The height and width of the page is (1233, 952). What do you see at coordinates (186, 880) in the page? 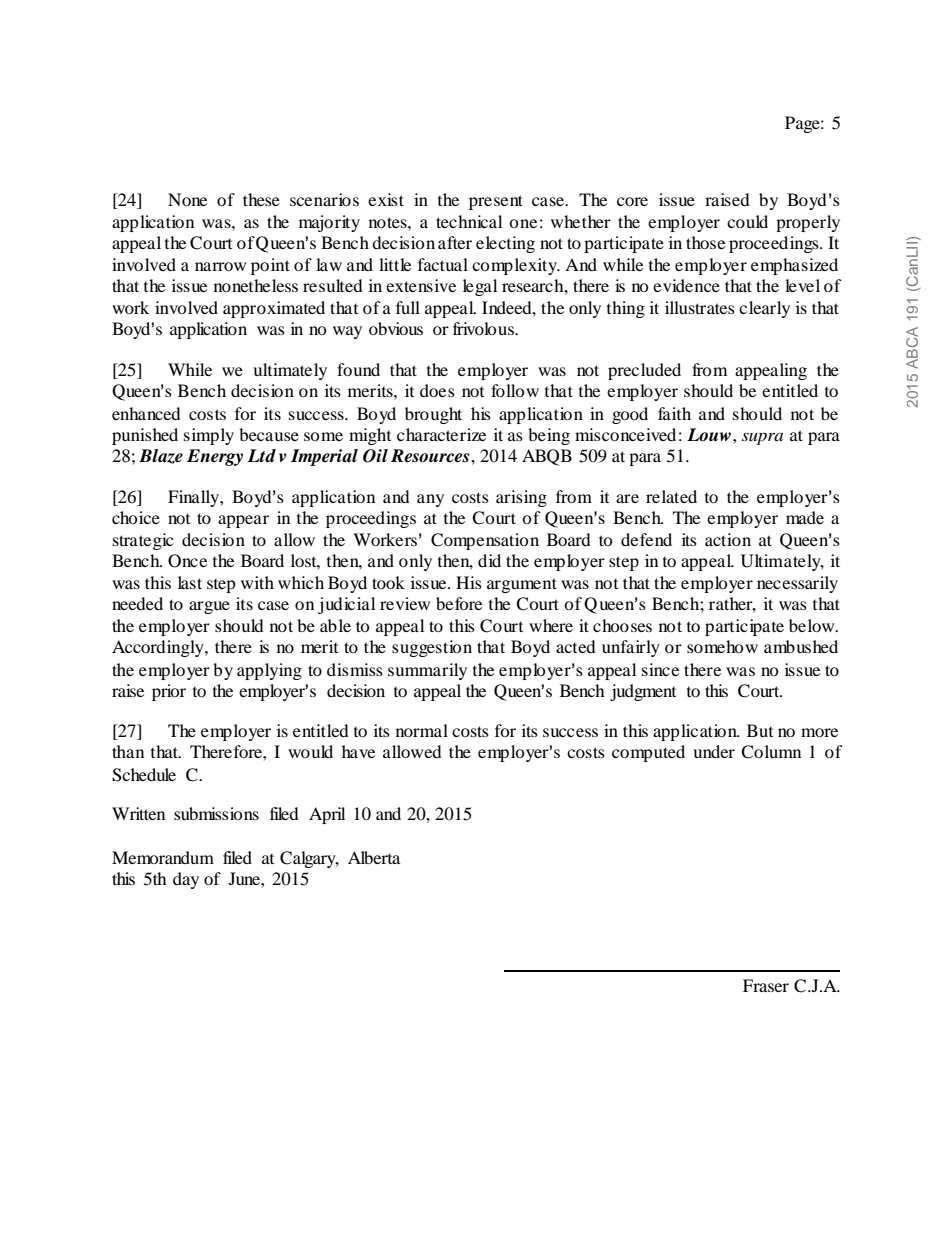
I see `day` at bounding box center [186, 880].
